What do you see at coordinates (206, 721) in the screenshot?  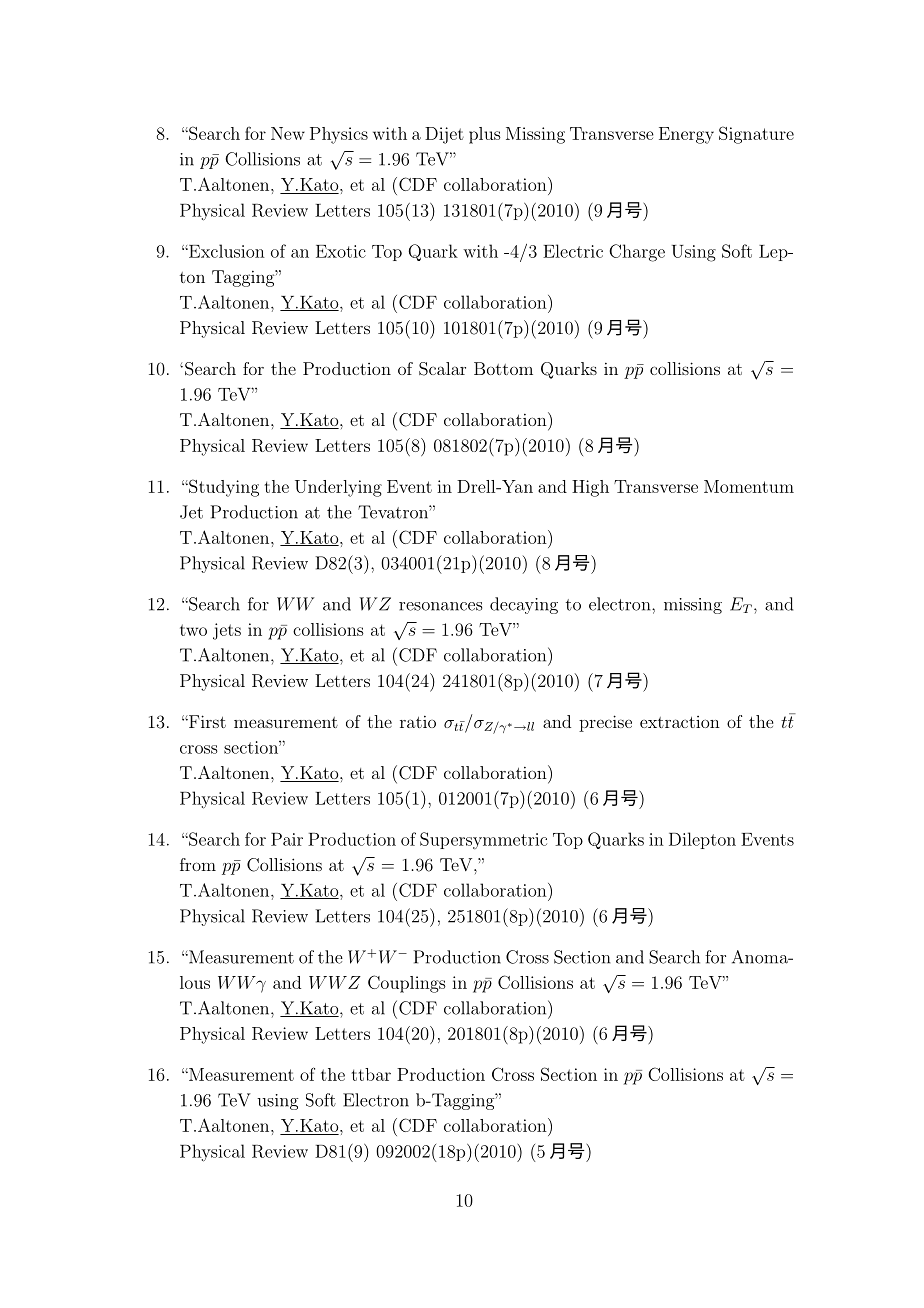 I see `First` at bounding box center [206, 721].
